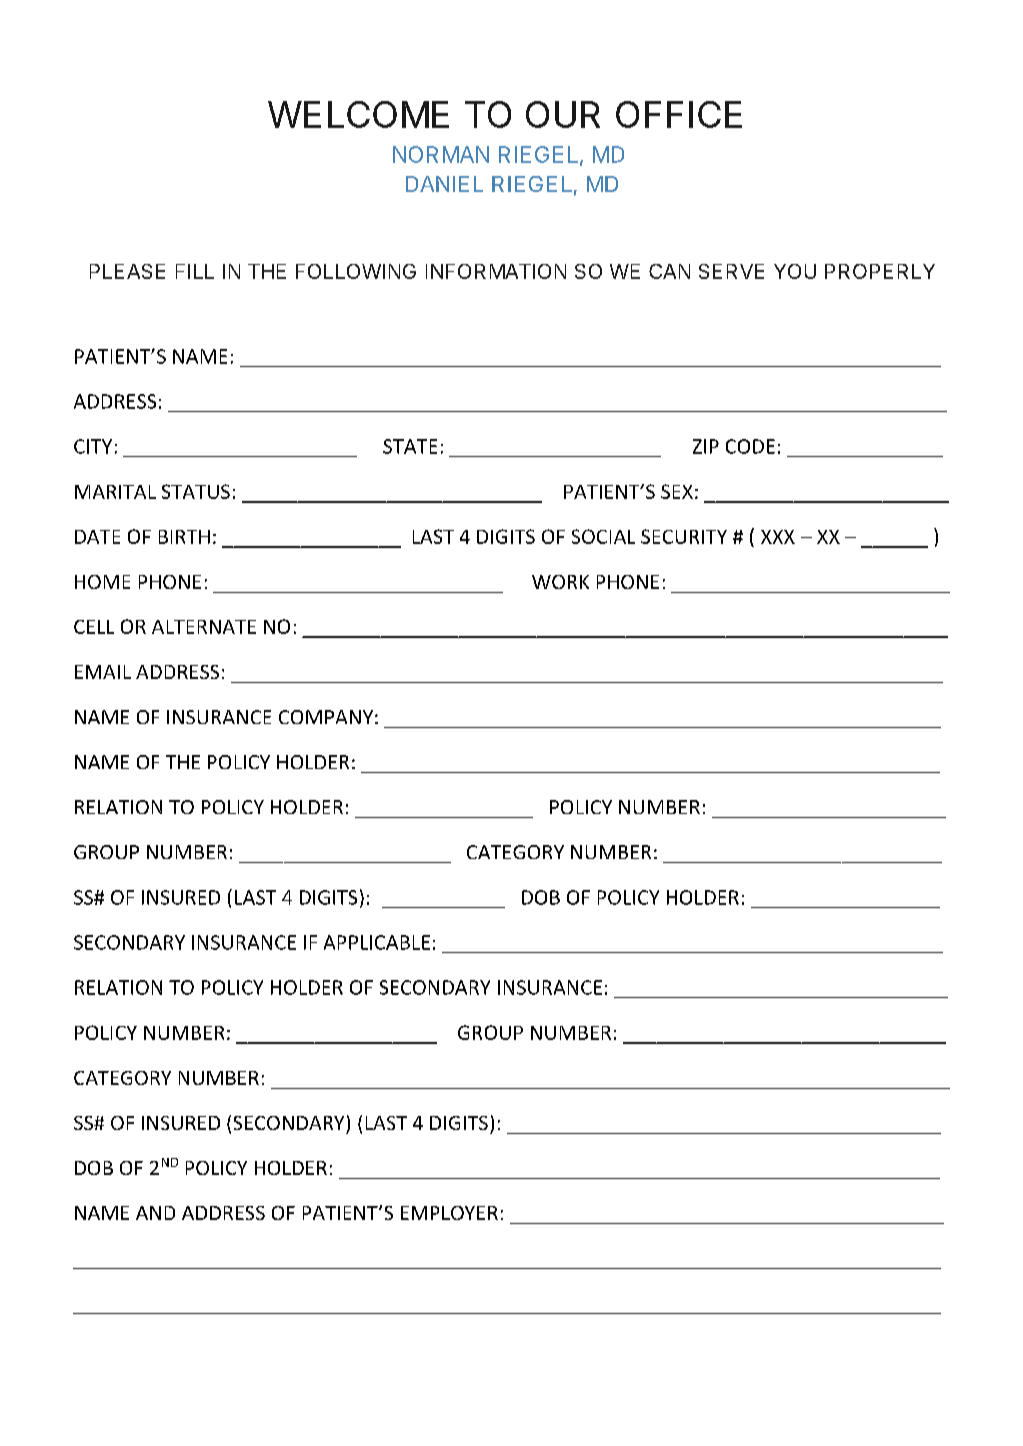 This page has width=1023, height=1446. I want to click on OFFICE, so click(679, 114).
